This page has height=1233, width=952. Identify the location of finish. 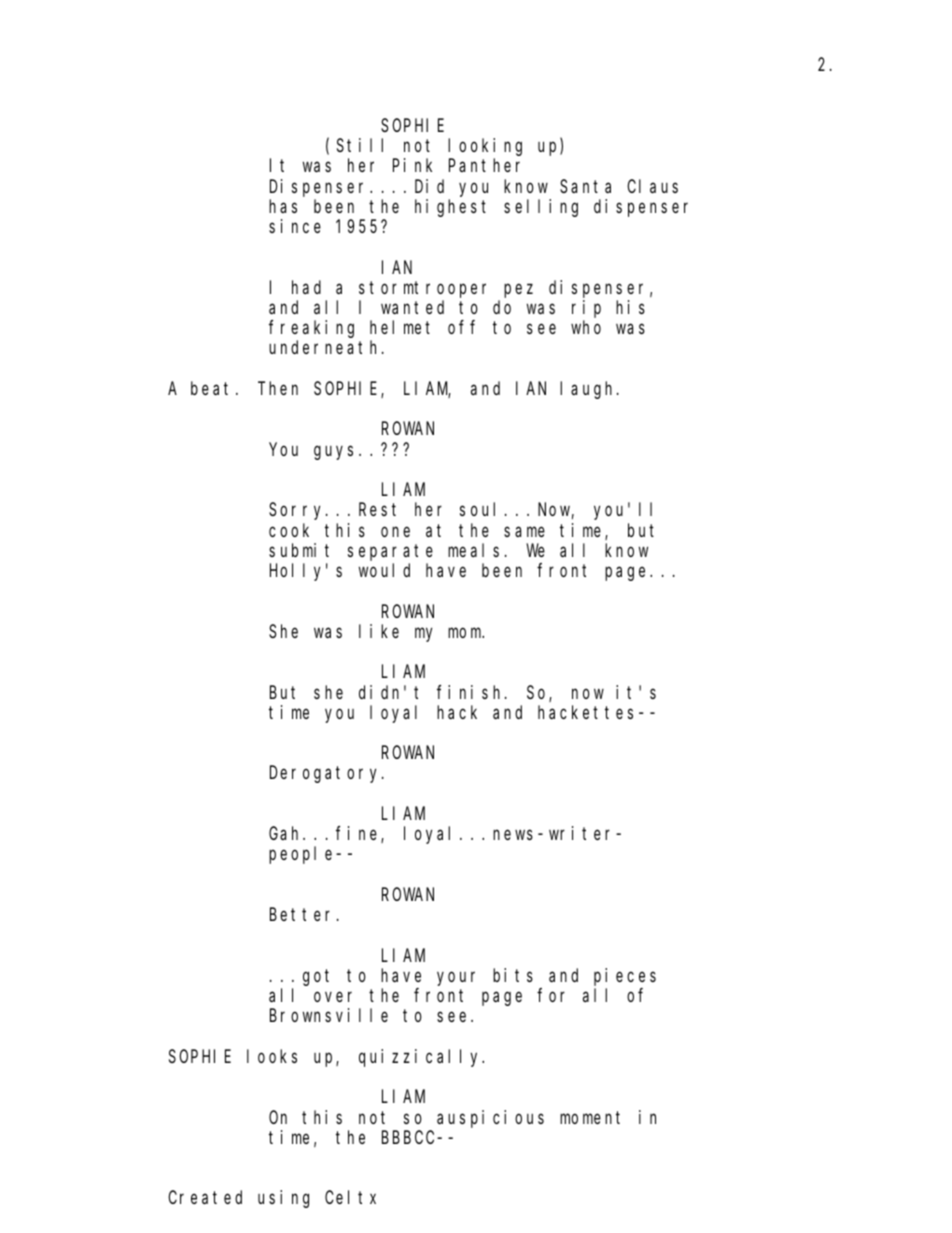
(471, 692).
